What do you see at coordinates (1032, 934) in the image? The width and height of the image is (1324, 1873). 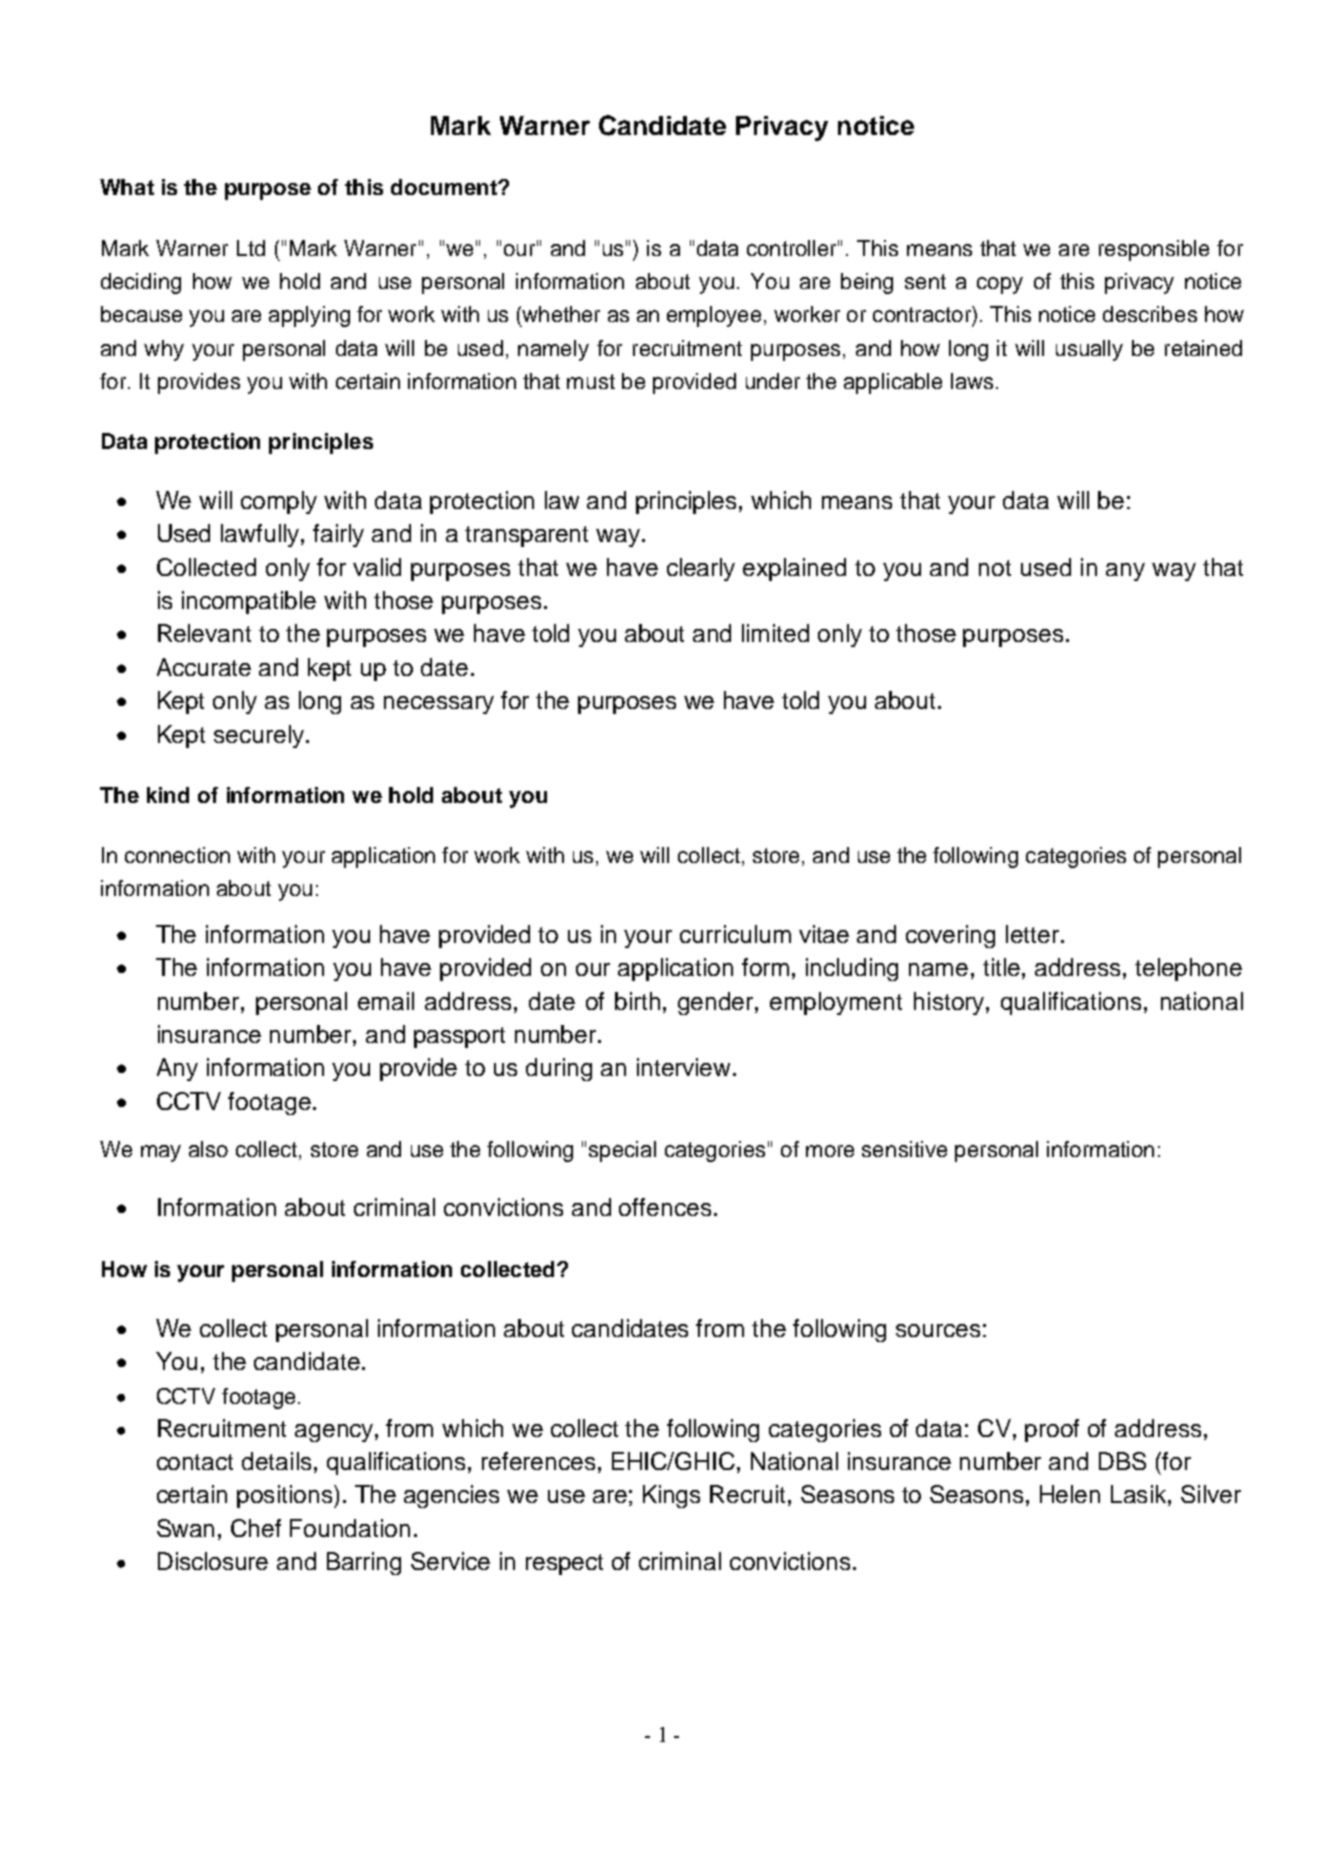 I see `letter` at bounding box center [1032, 934].
